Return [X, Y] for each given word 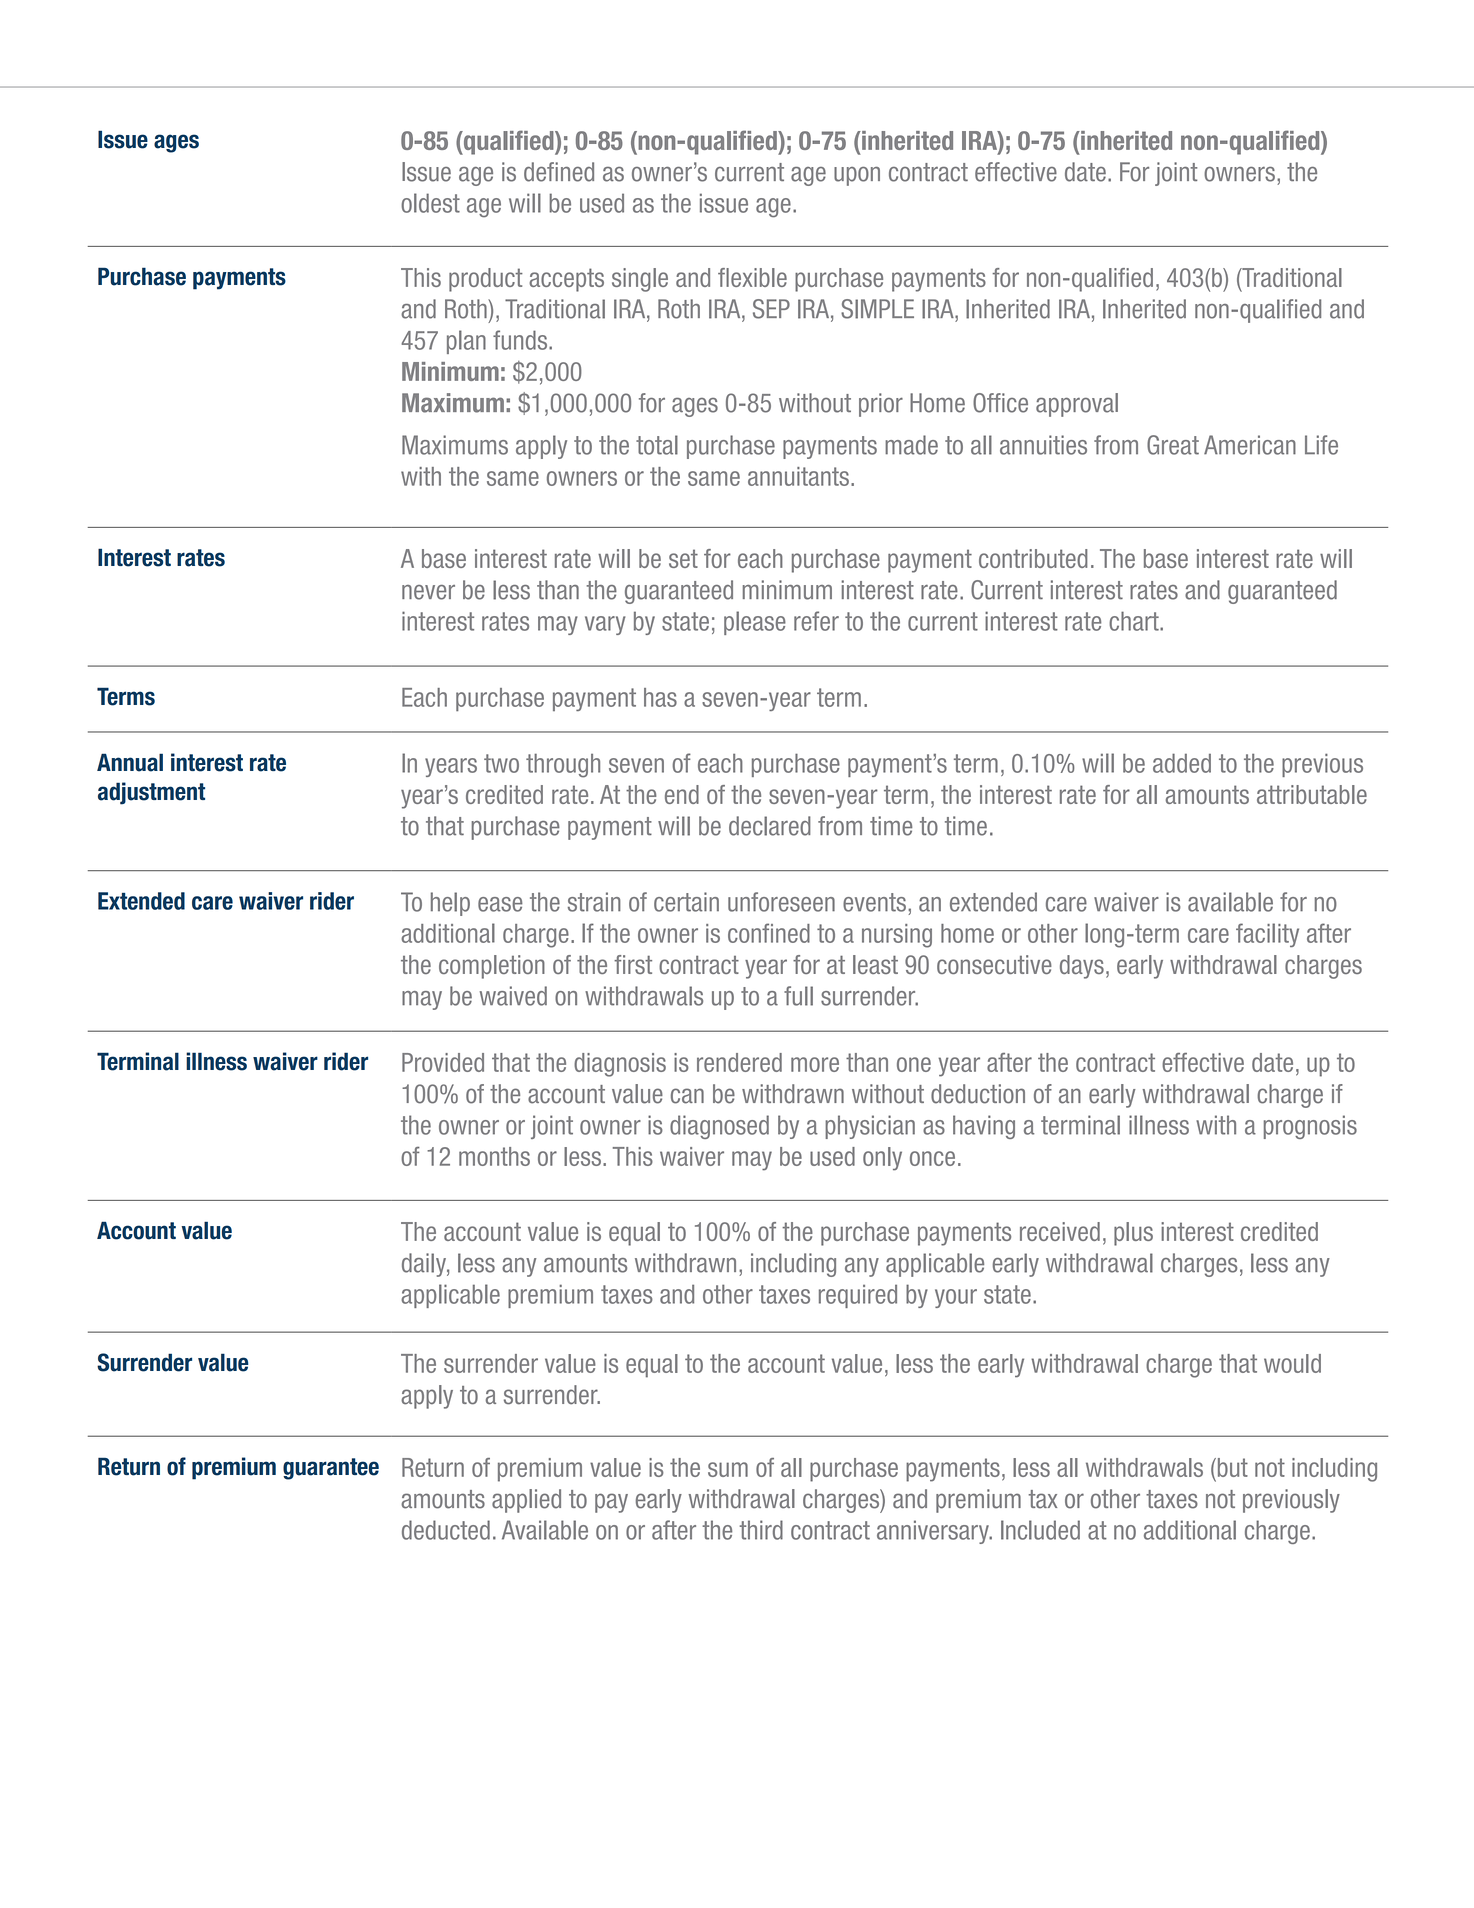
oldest [430, 203]
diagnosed [719, 1127]
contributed [1033, 558]
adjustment [151, 793]
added [1182, 763]
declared [770, 826]
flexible [752, 277]
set [683, 558]
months [494, 1156]
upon [857, 176]
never [428, 592]
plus [1133, 1234]
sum [728, 1469]
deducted [446, 1530]
